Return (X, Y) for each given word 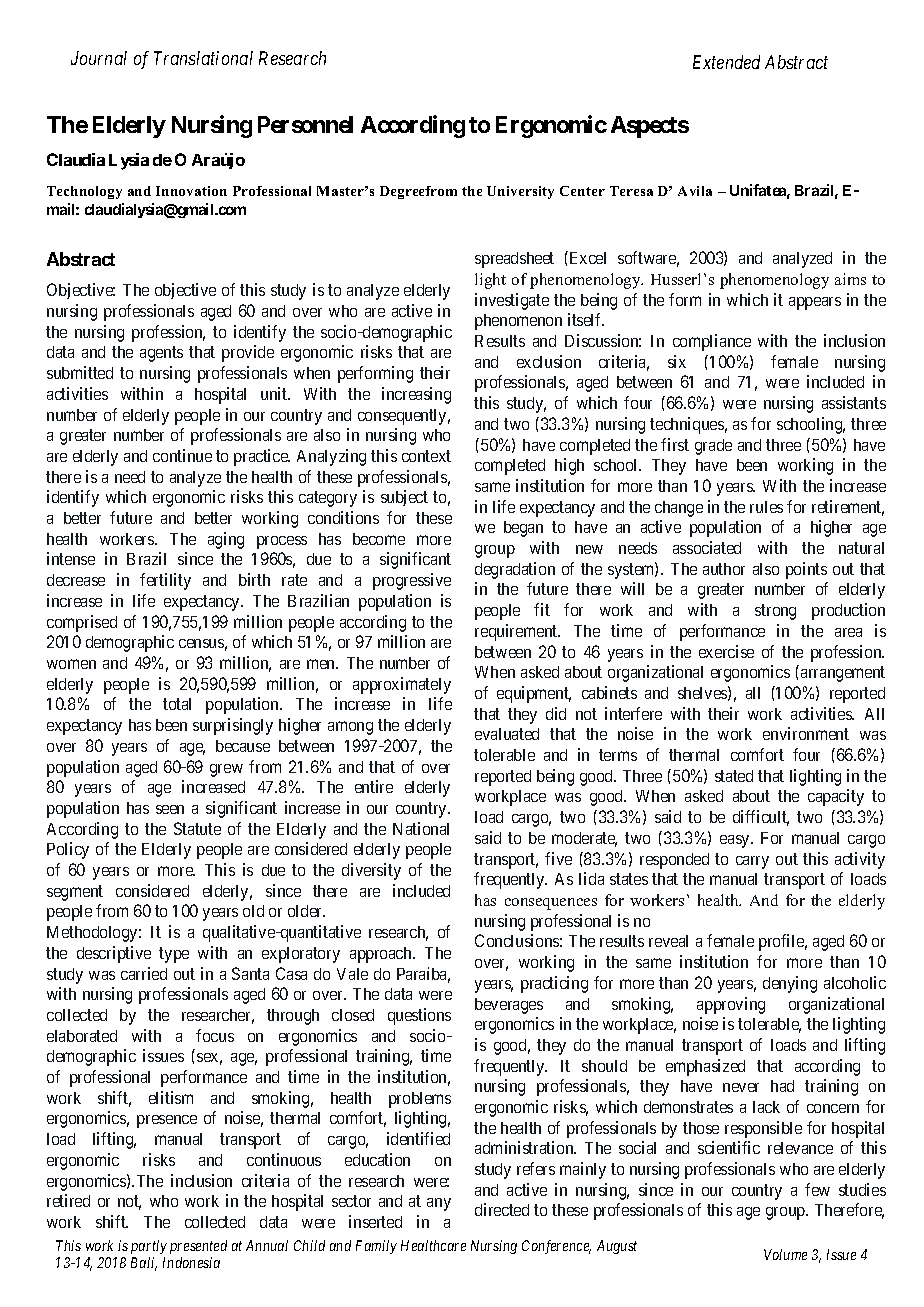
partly (149, 1247)
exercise (726, 651)
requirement (517, 632)
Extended (726, 62)
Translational (203, 58)
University (520, 192)
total (177, 704)
